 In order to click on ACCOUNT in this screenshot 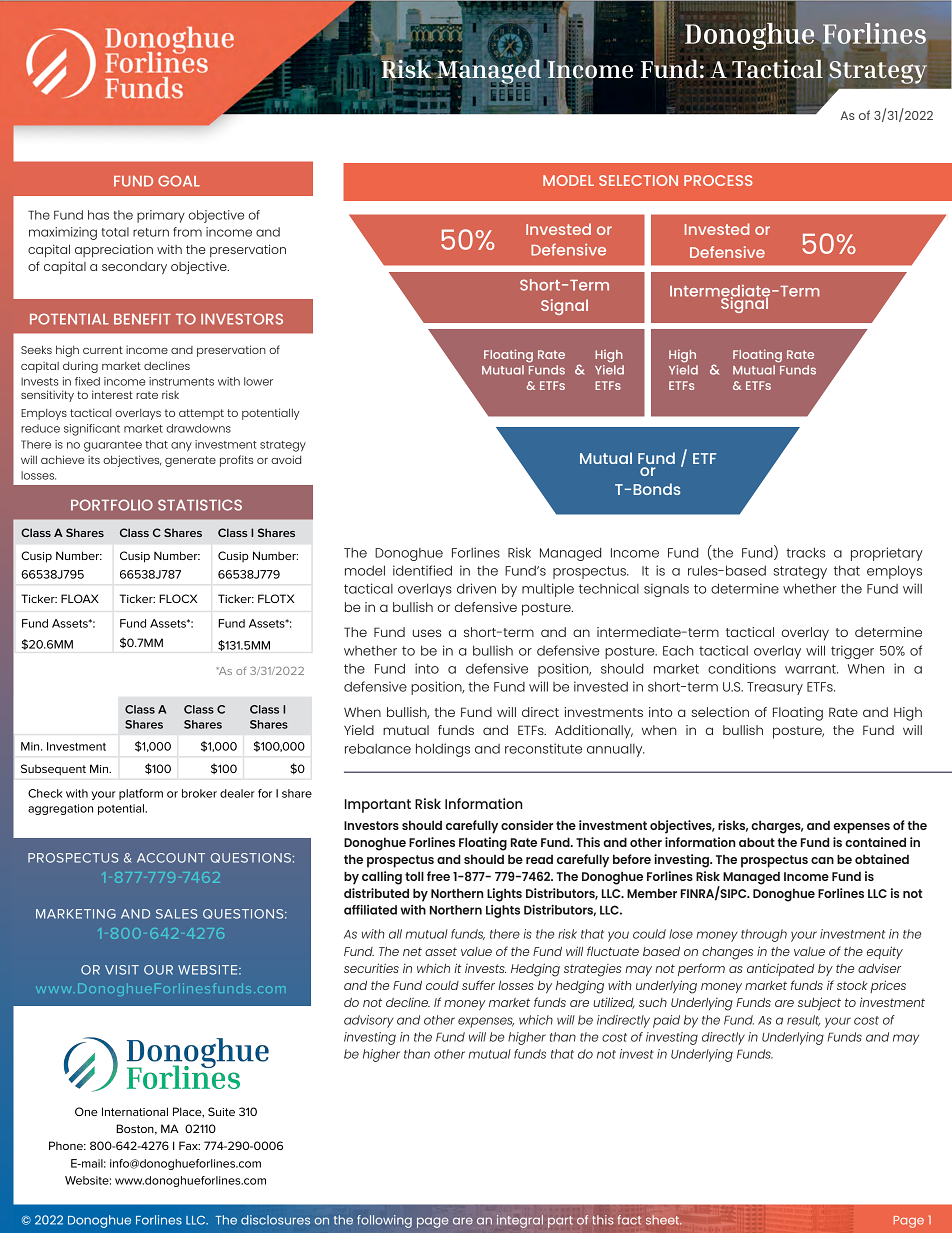, I will do `click(171, 858)`.
